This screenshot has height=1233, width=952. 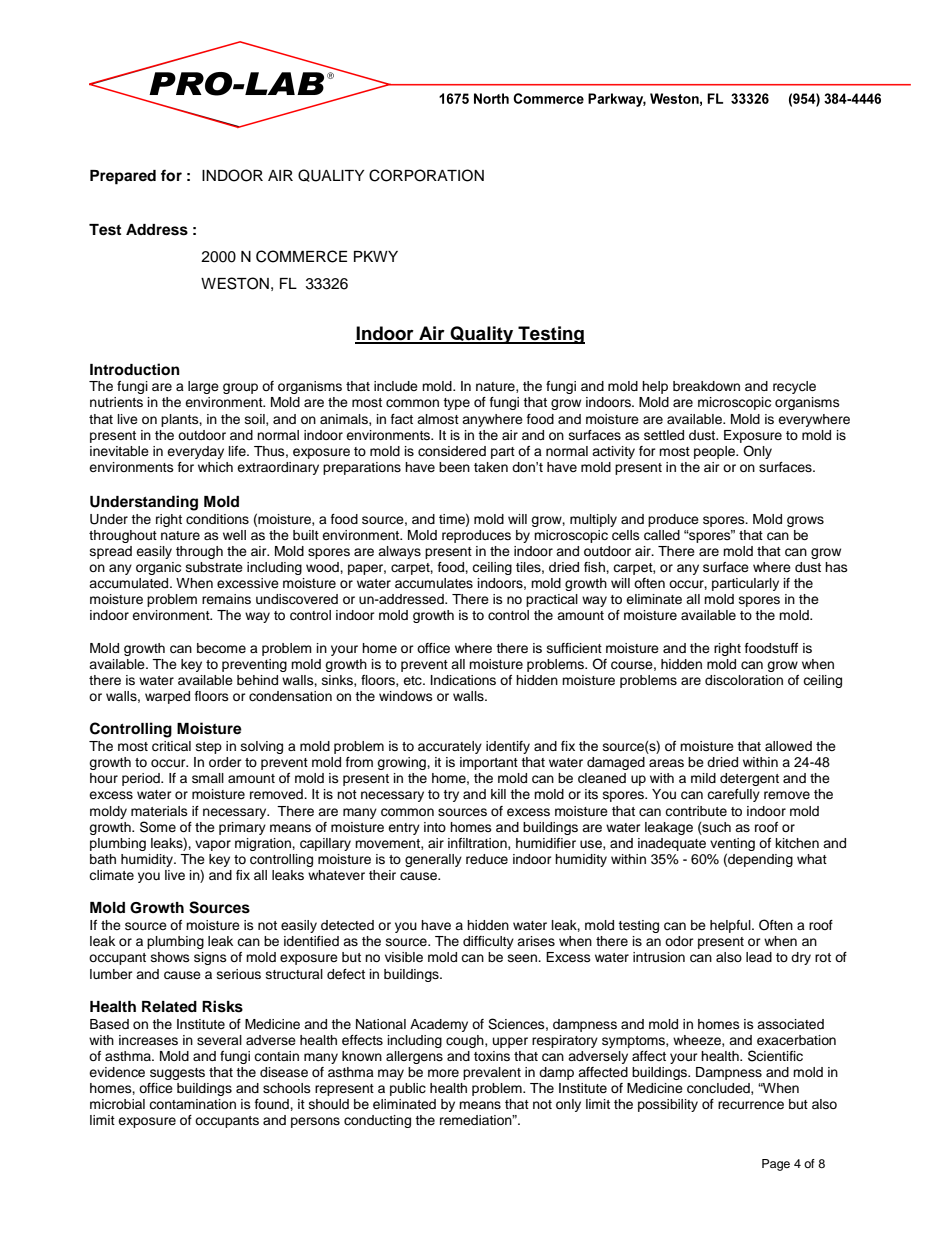 What do you see at coordinates (123, 177) in the screenshot?
I see `Prepared` at bounding box center [123, 177].
